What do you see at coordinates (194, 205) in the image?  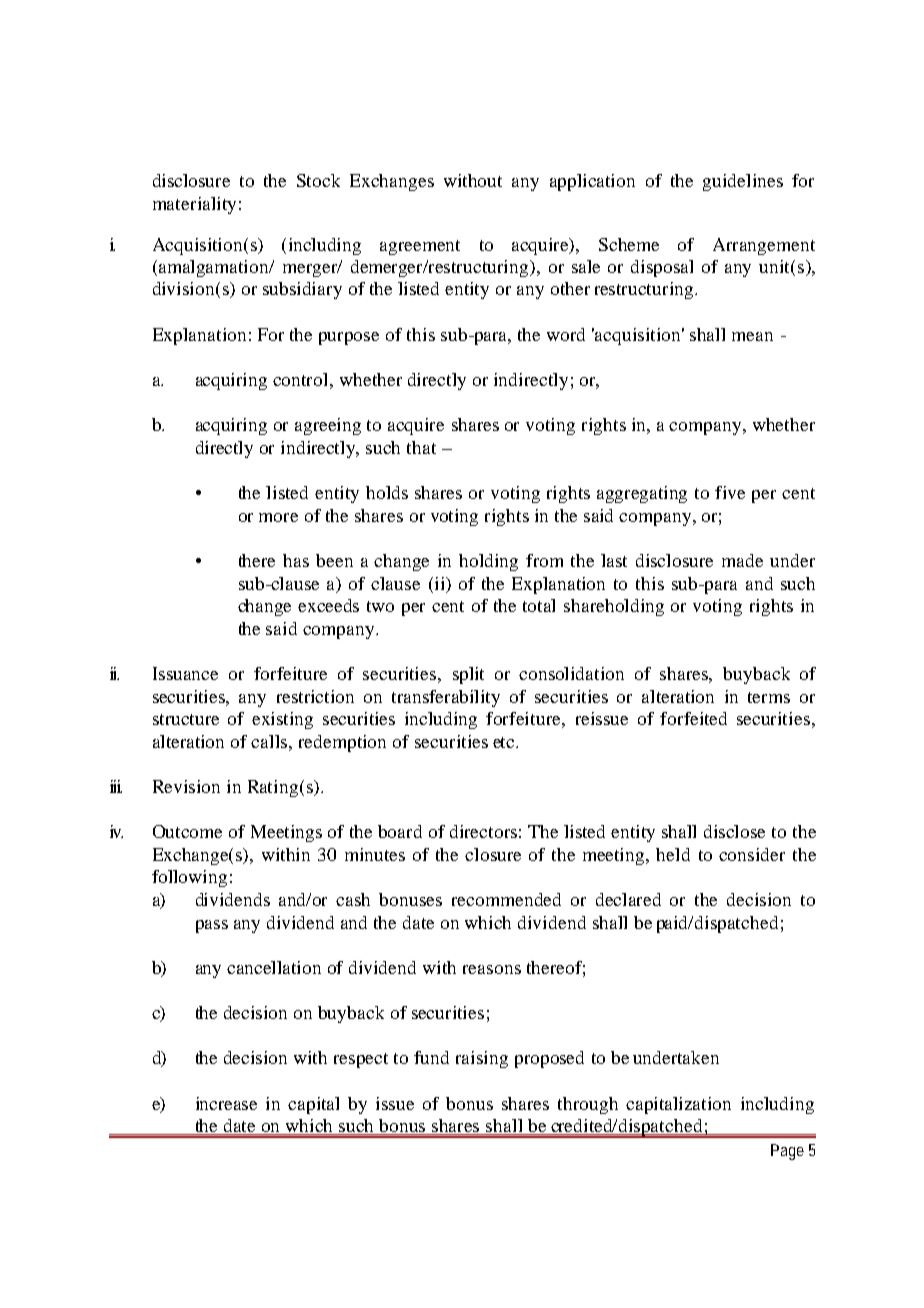 I see `materiality` at bounding box center [194, 205].
